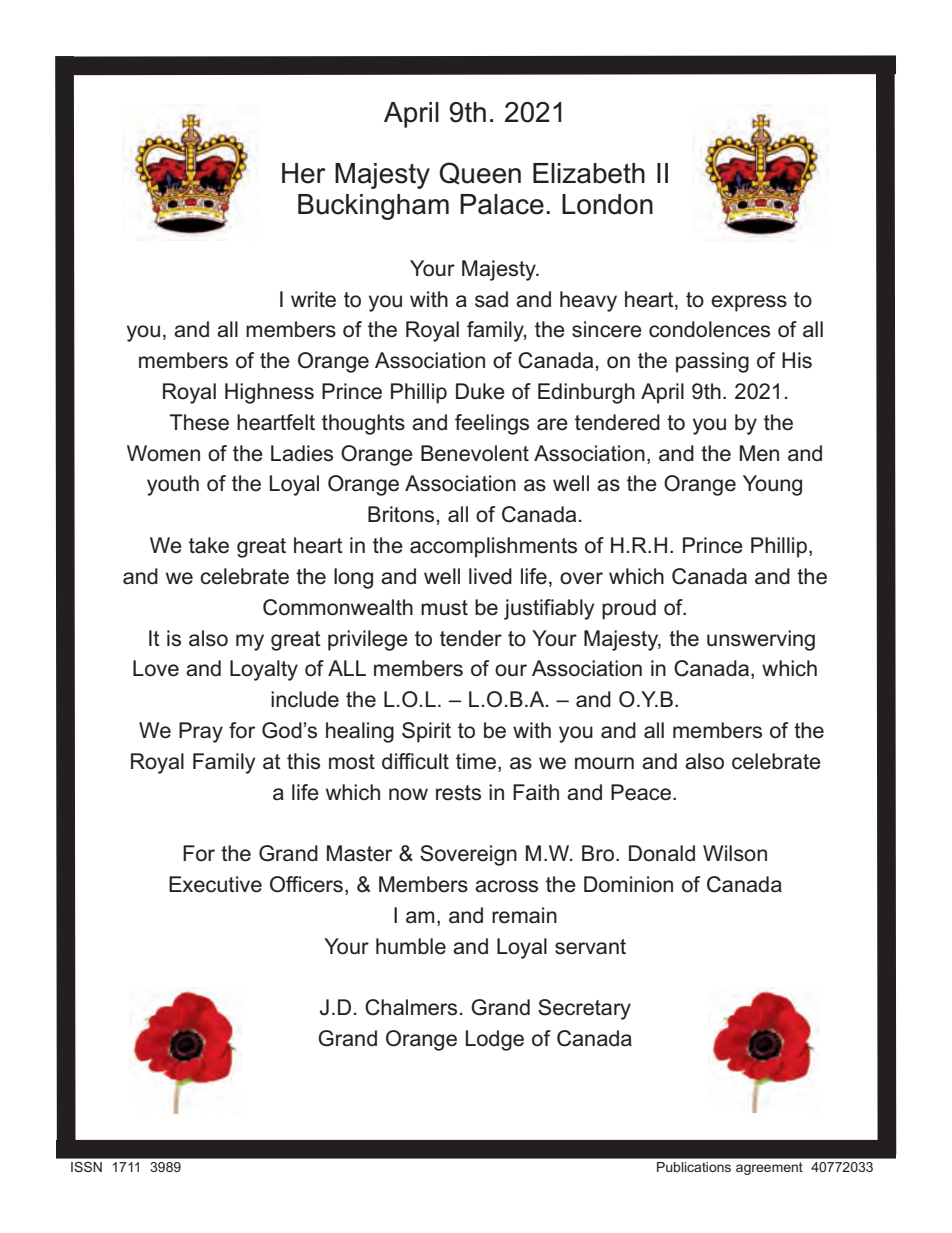 This page has height=1233, width=952. I want to click on Chalmers, so click(411, 1007).
